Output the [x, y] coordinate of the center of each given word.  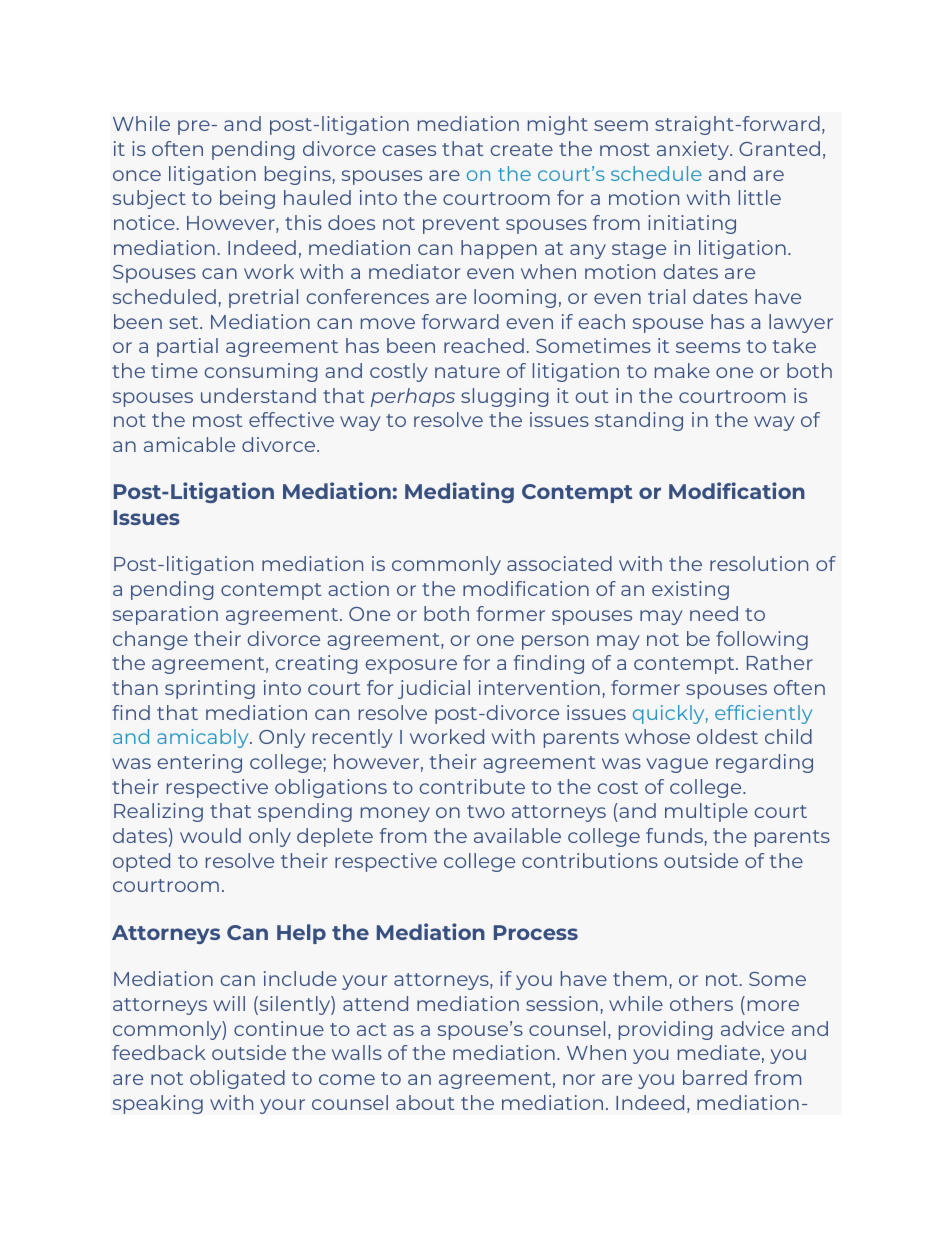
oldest [727, 736]
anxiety [694, 150]
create [522, 149]
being [247, 199]
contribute [472, 786]
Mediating [459, 492]
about [425, 1102]
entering [200, 763]
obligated [237, 1079]
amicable [189, 444]
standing [639, 421]
